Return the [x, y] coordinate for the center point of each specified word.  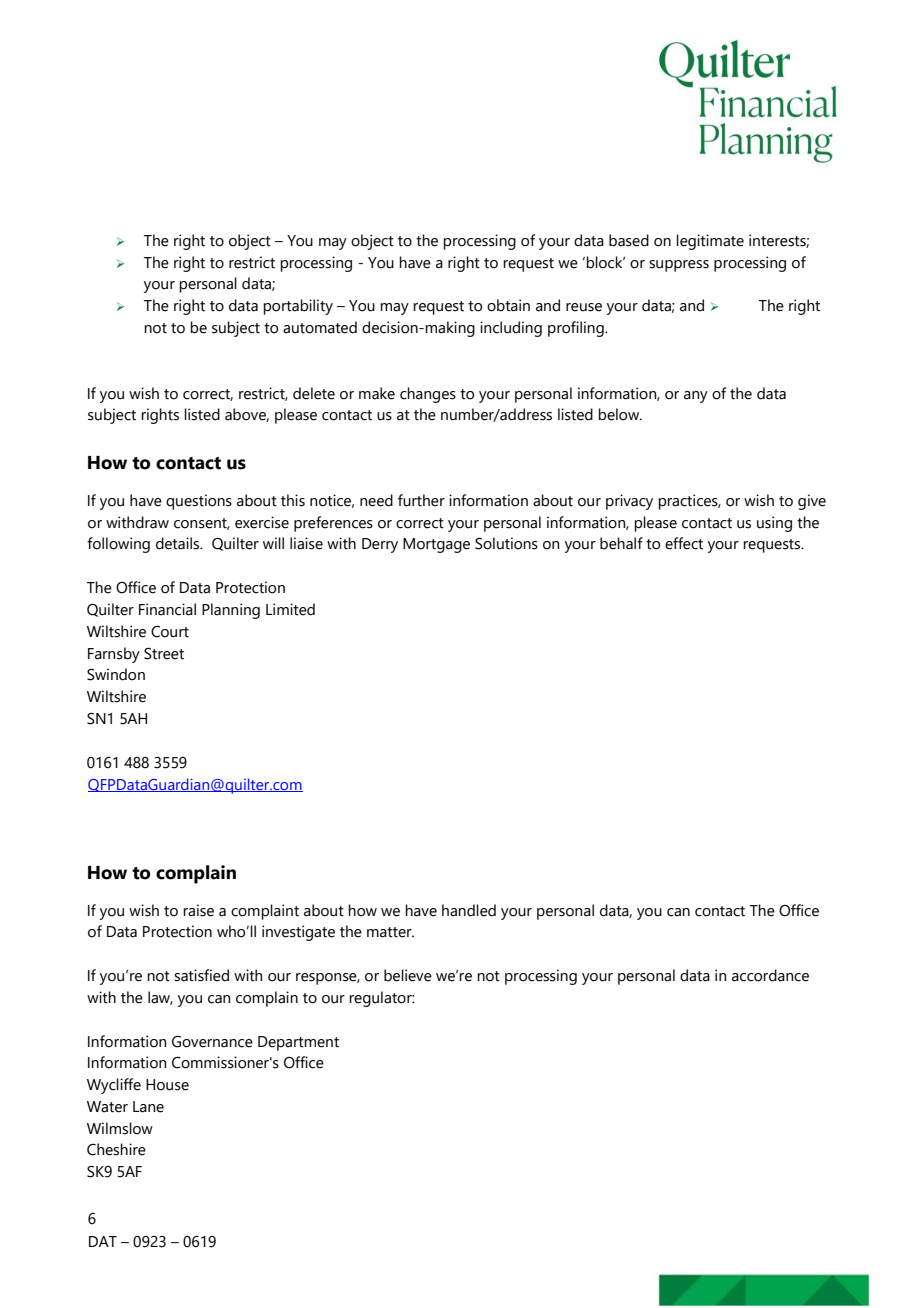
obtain [508, 305]
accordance [770, 975]
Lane [148, 1107]
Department [298, 1043]
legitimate [710, 242]
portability [298, 307]
